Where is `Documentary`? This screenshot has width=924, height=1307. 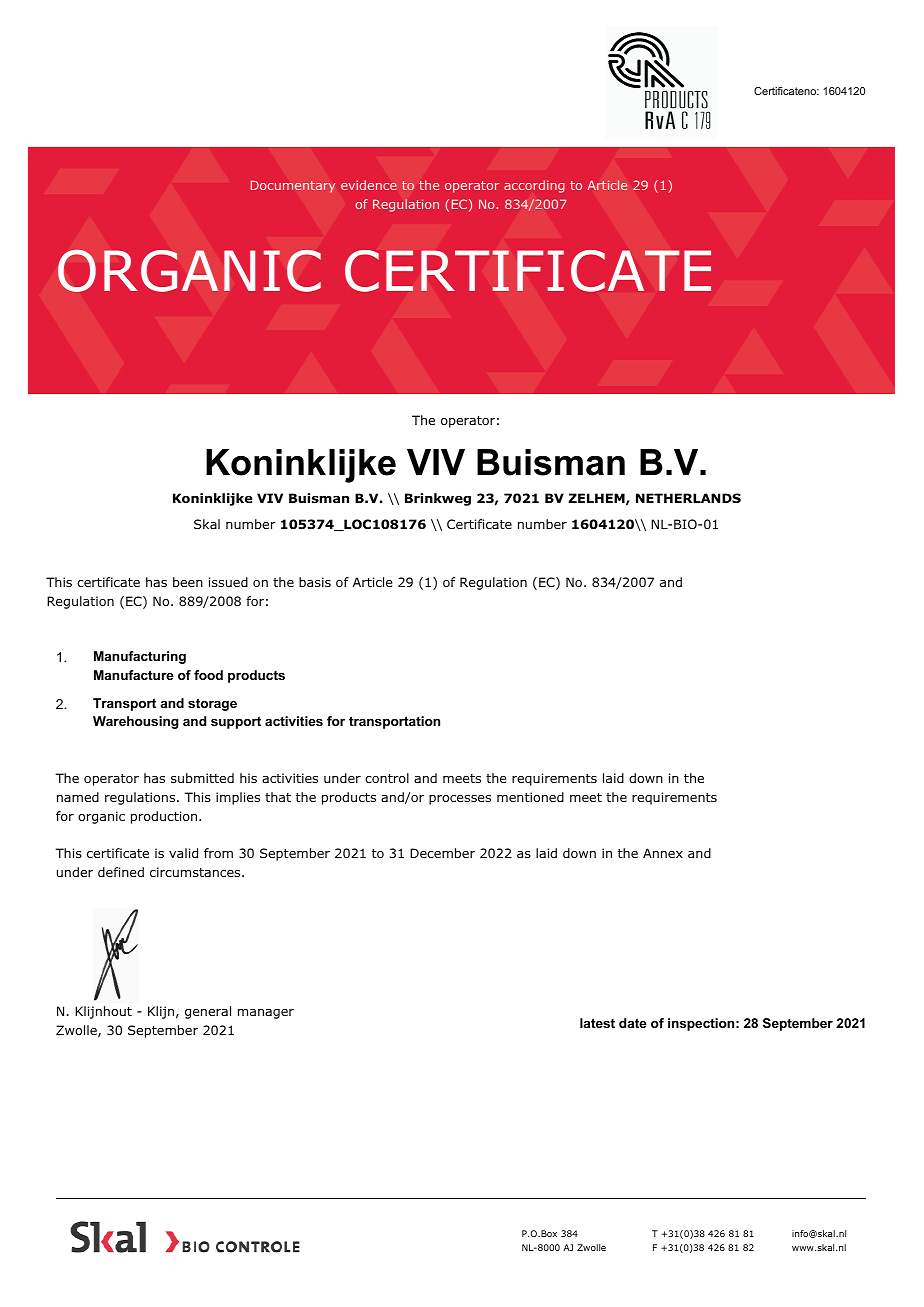 Documentary is located at coordinates (293, 186).
